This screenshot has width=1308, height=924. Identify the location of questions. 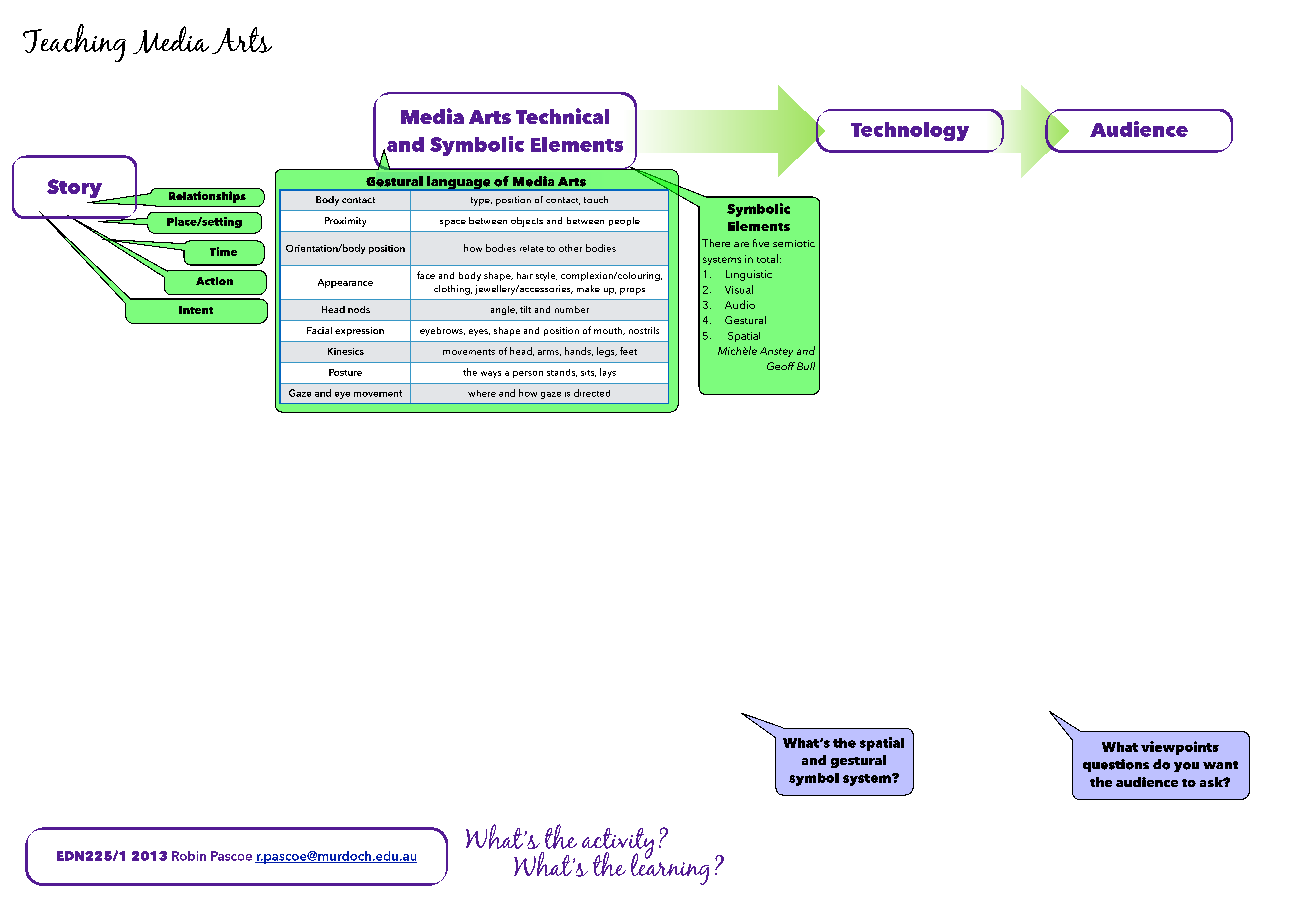
(1116, 765).
